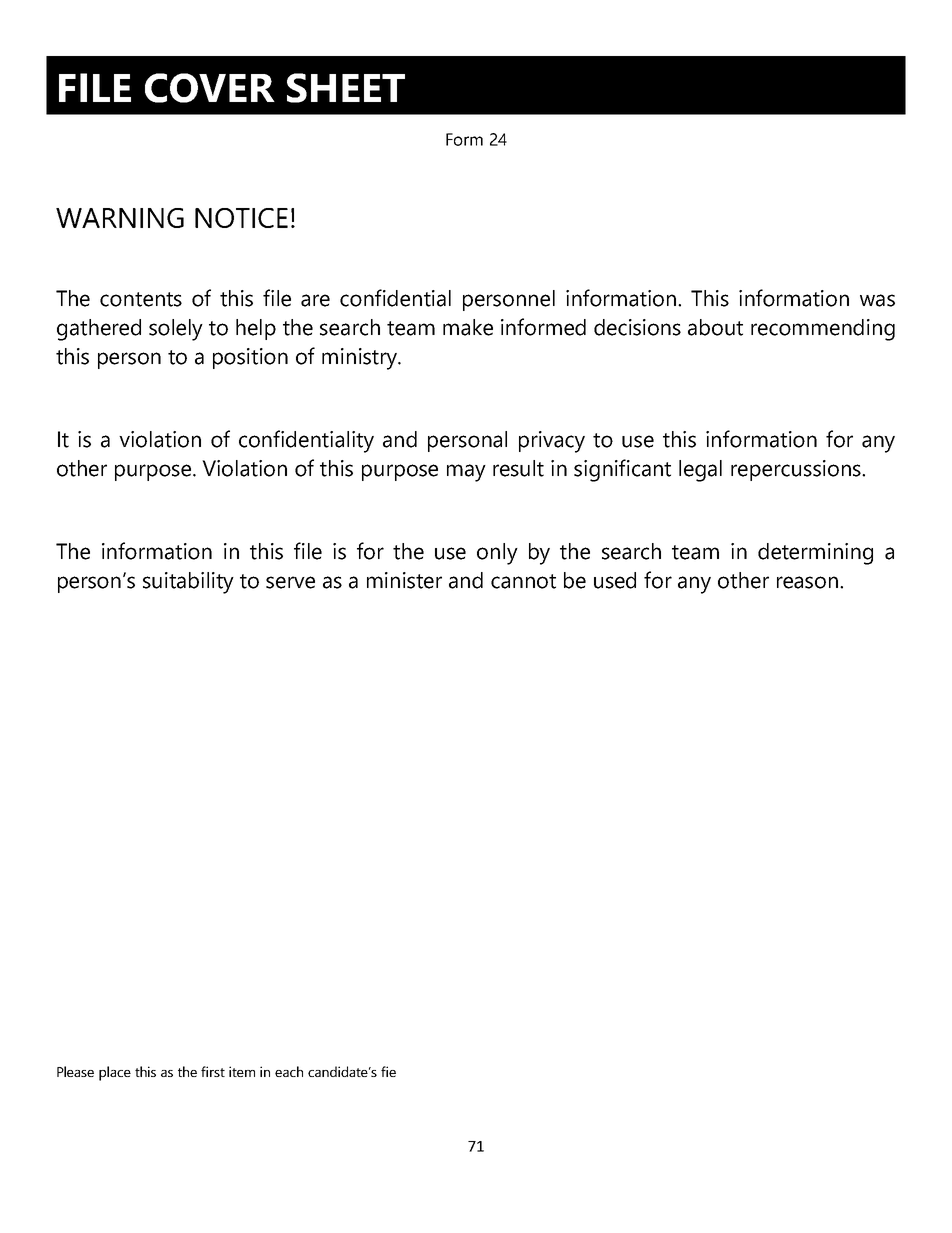 The image size is (952, 1233). Describe the element at coordinates (141, 299) in the image. I see `contents` at that location.
